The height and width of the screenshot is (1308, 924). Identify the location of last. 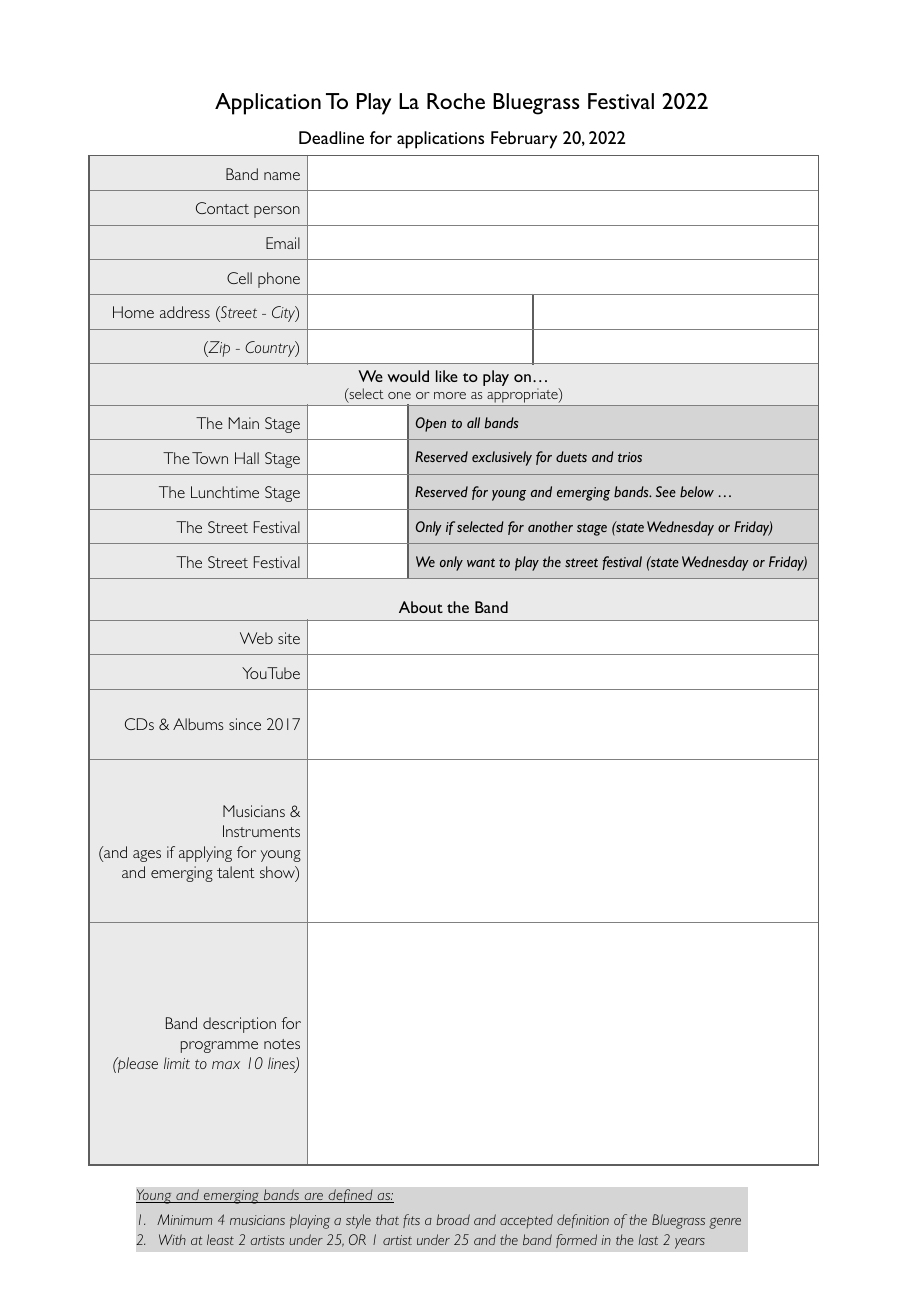
(648, 1239).
